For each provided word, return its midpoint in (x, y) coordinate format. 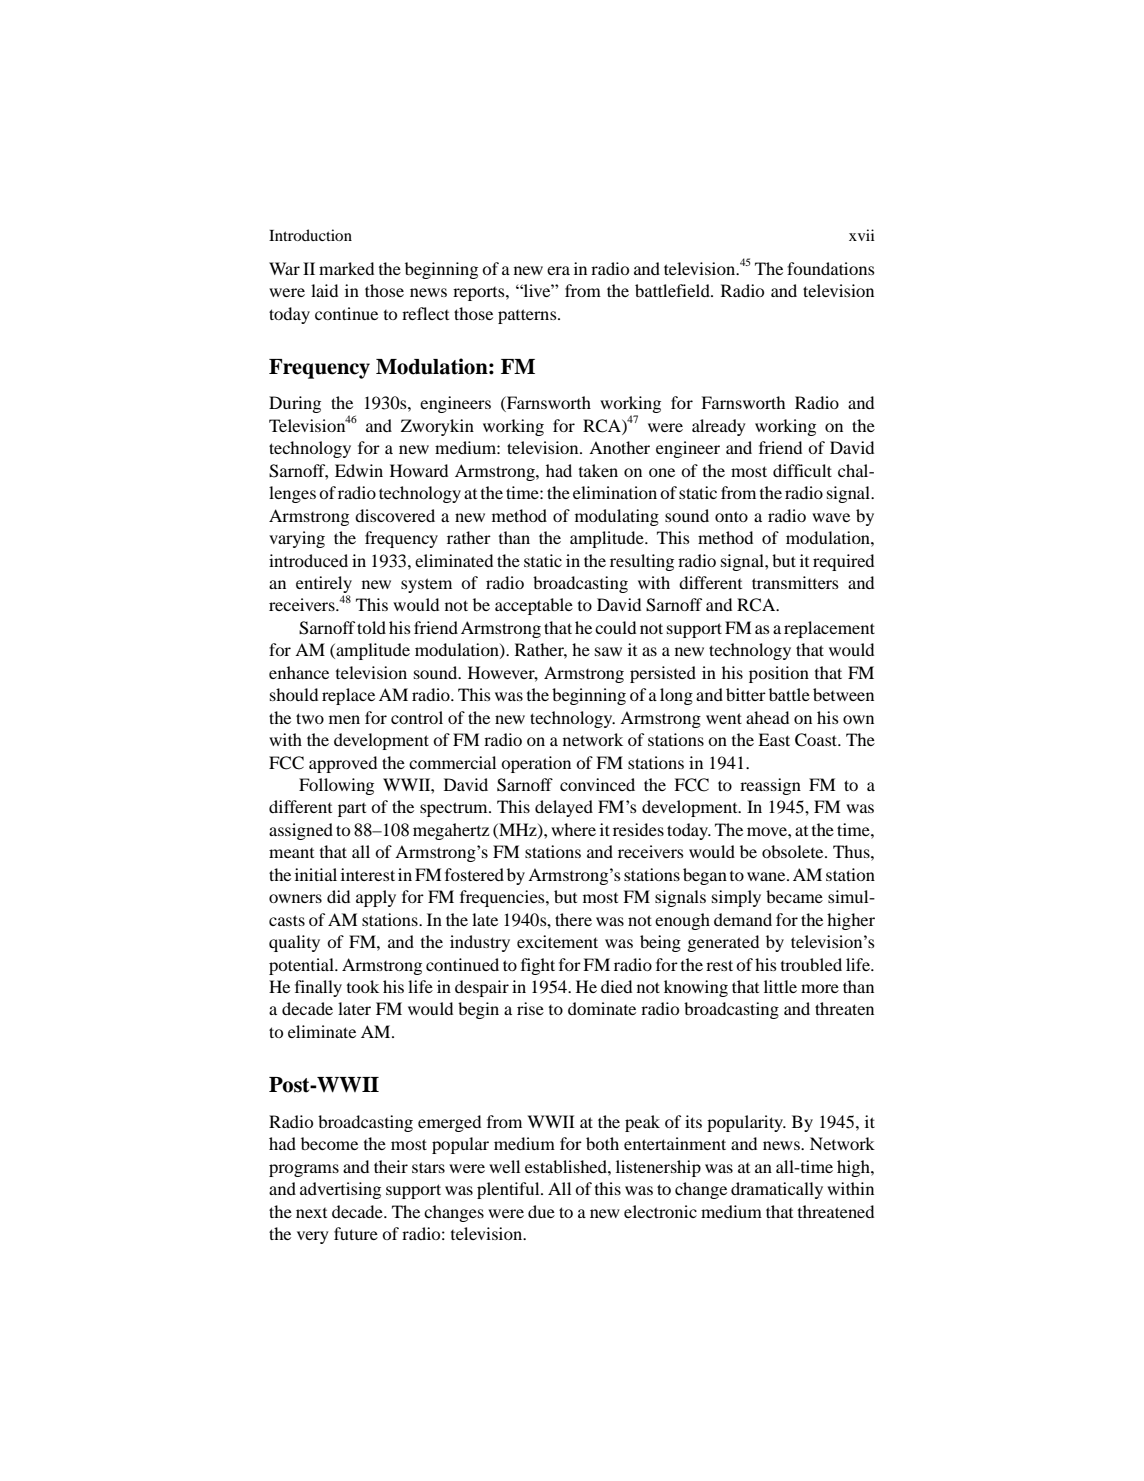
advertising (340, 1190)
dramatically (777, 1190)
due (541, 1211)
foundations (831, 268)
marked (346, 268)
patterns (528, 316)
